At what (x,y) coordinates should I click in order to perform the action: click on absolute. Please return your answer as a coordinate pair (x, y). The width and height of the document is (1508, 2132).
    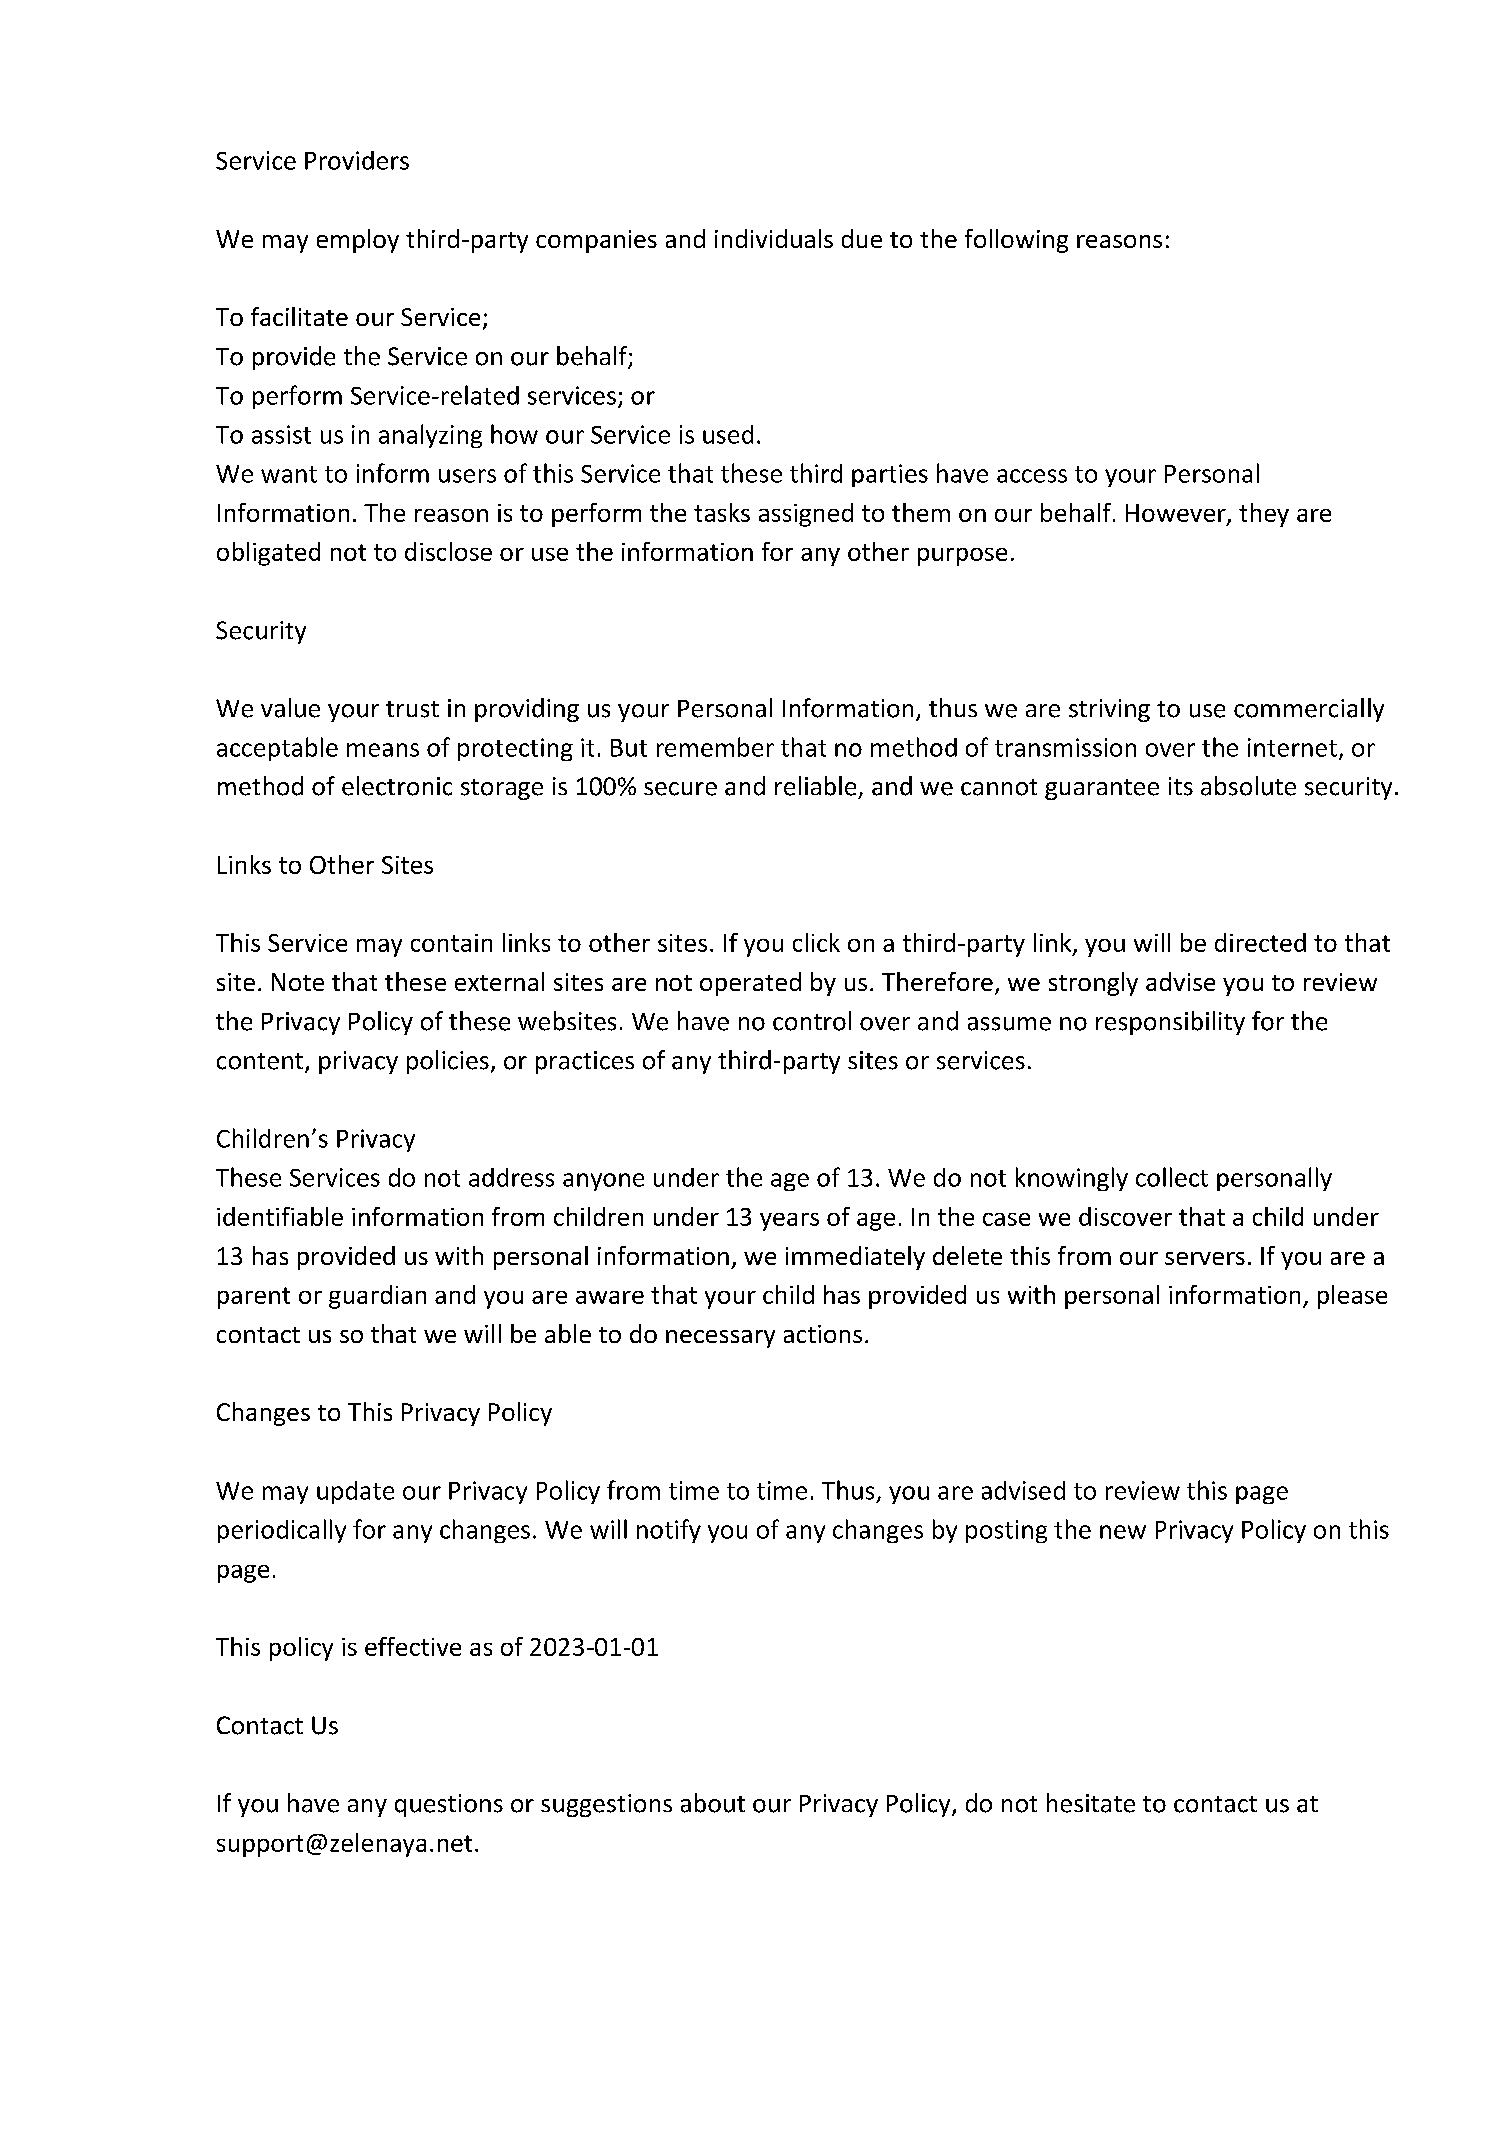
    Looking at the image, I should click on (1248, 786).
